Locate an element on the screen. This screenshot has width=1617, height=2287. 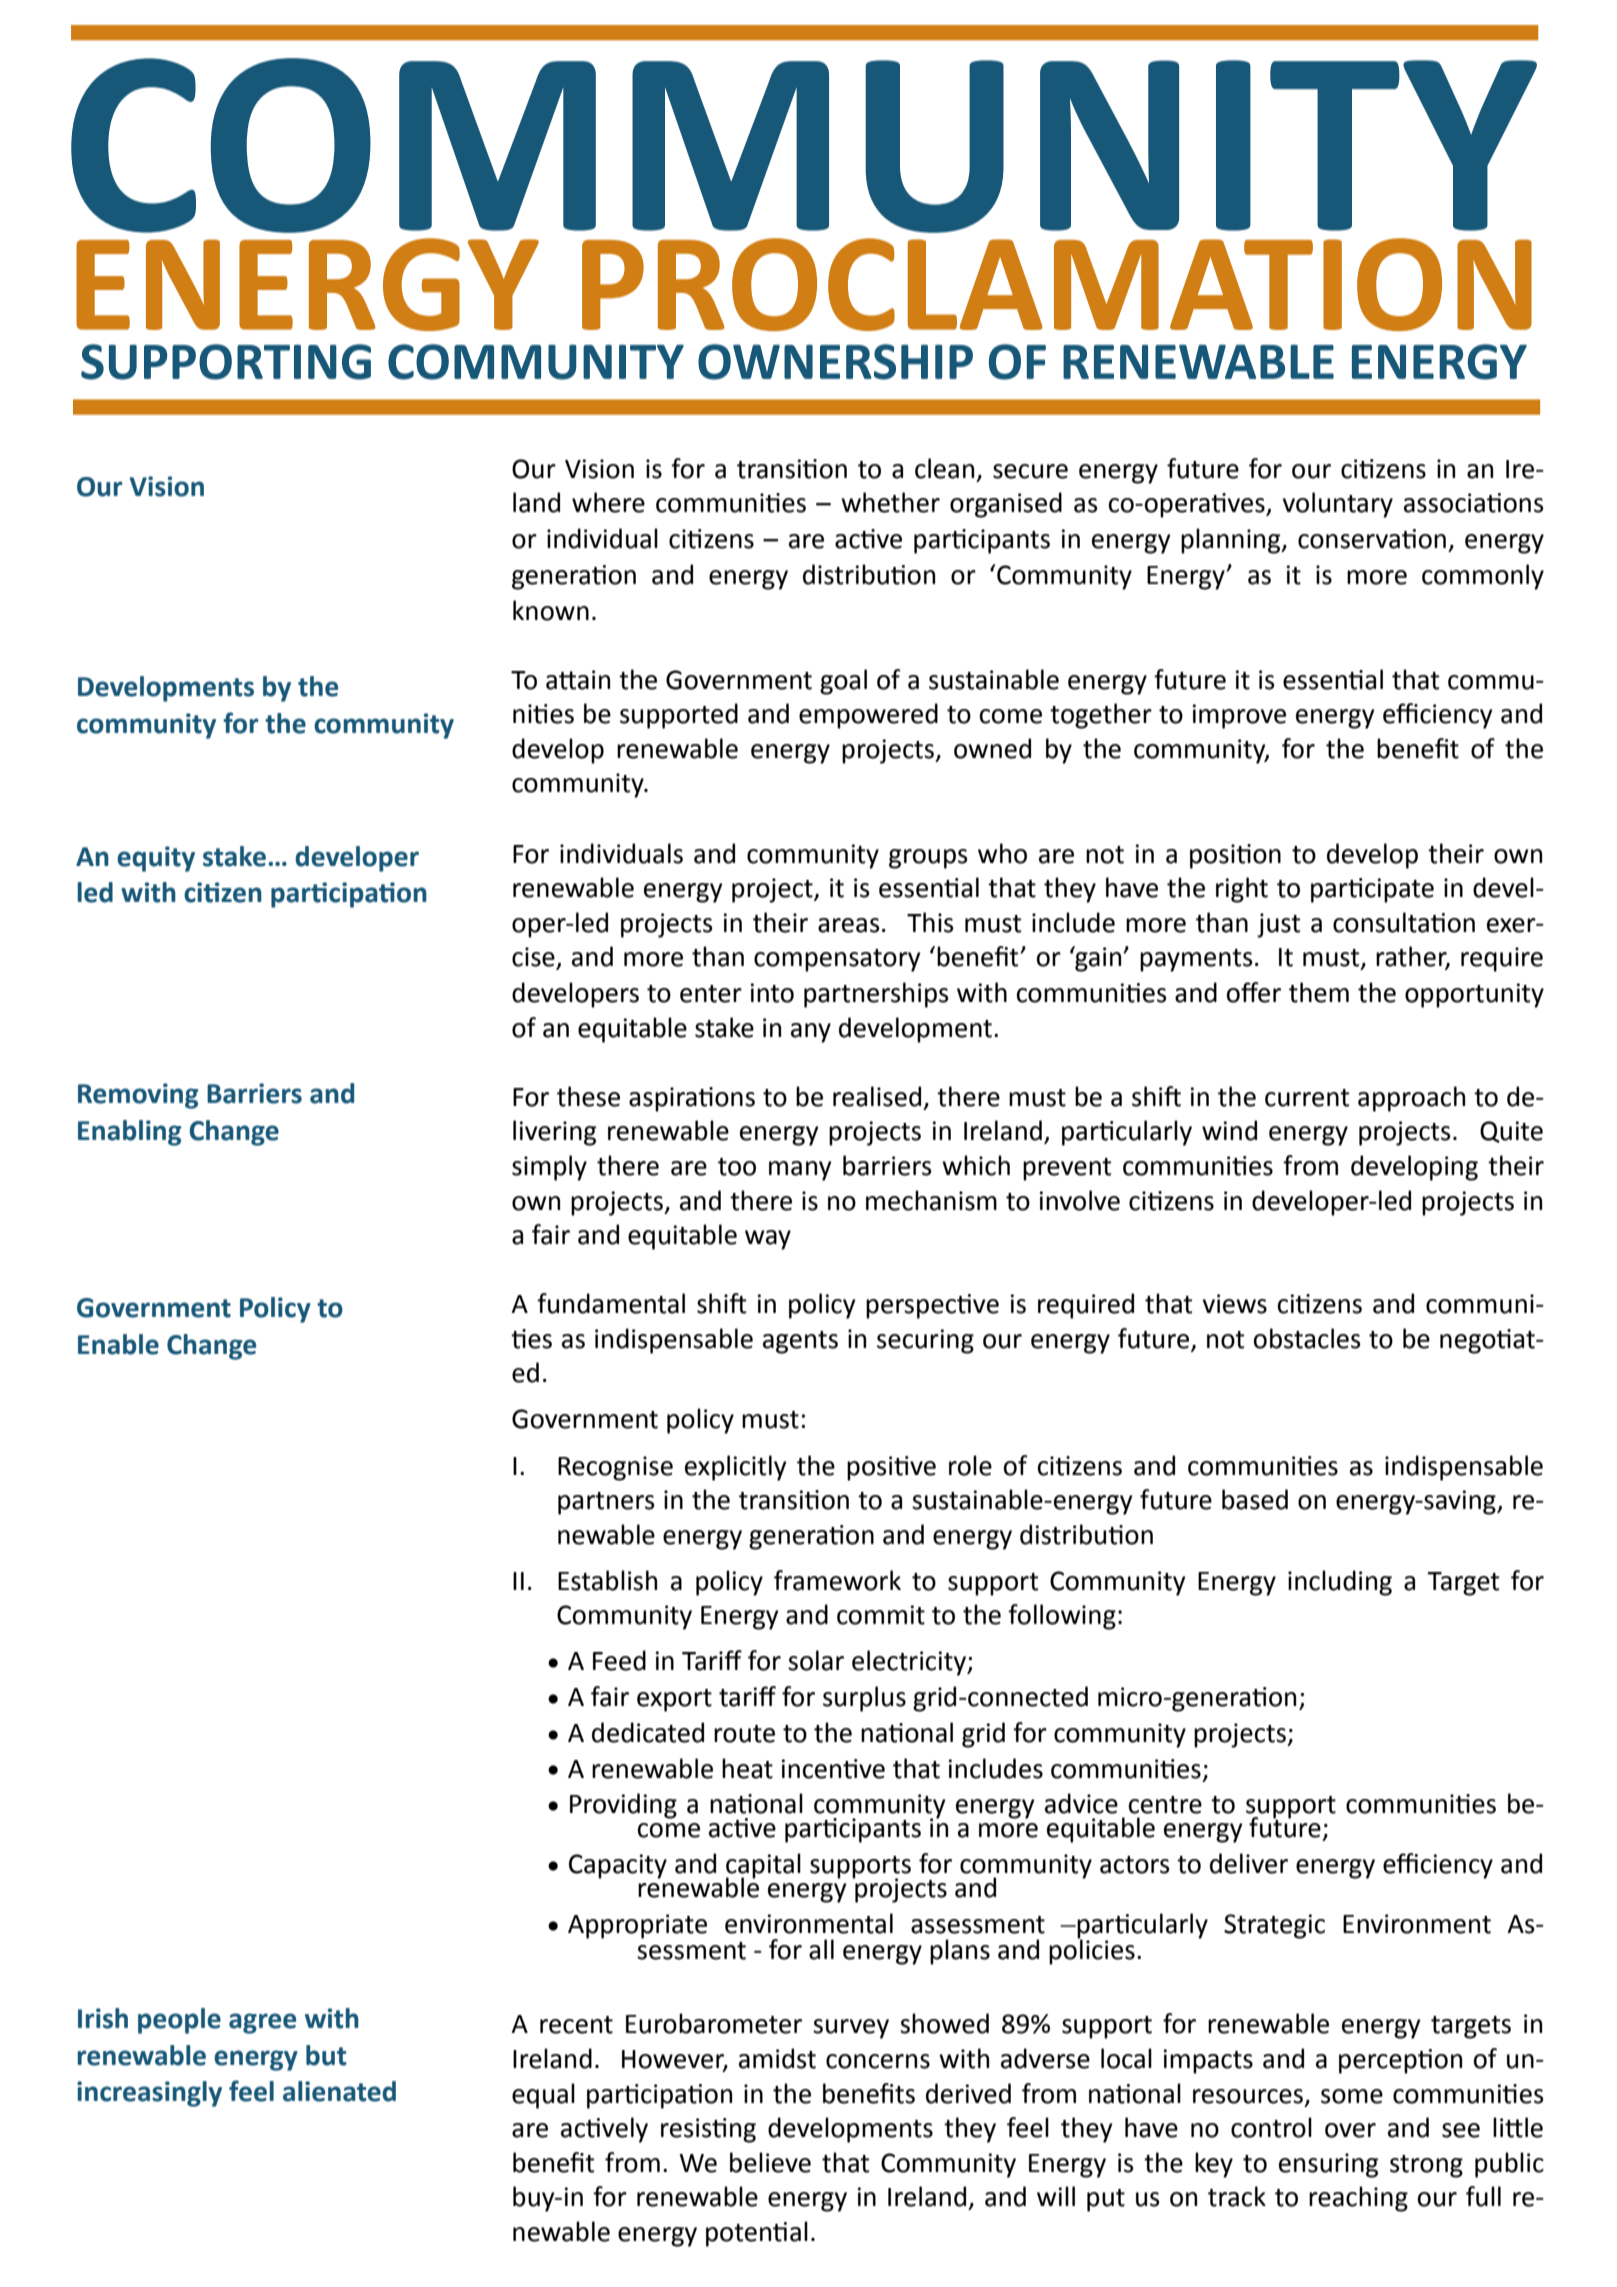
Feed is located at coordinates (619, 1660).
